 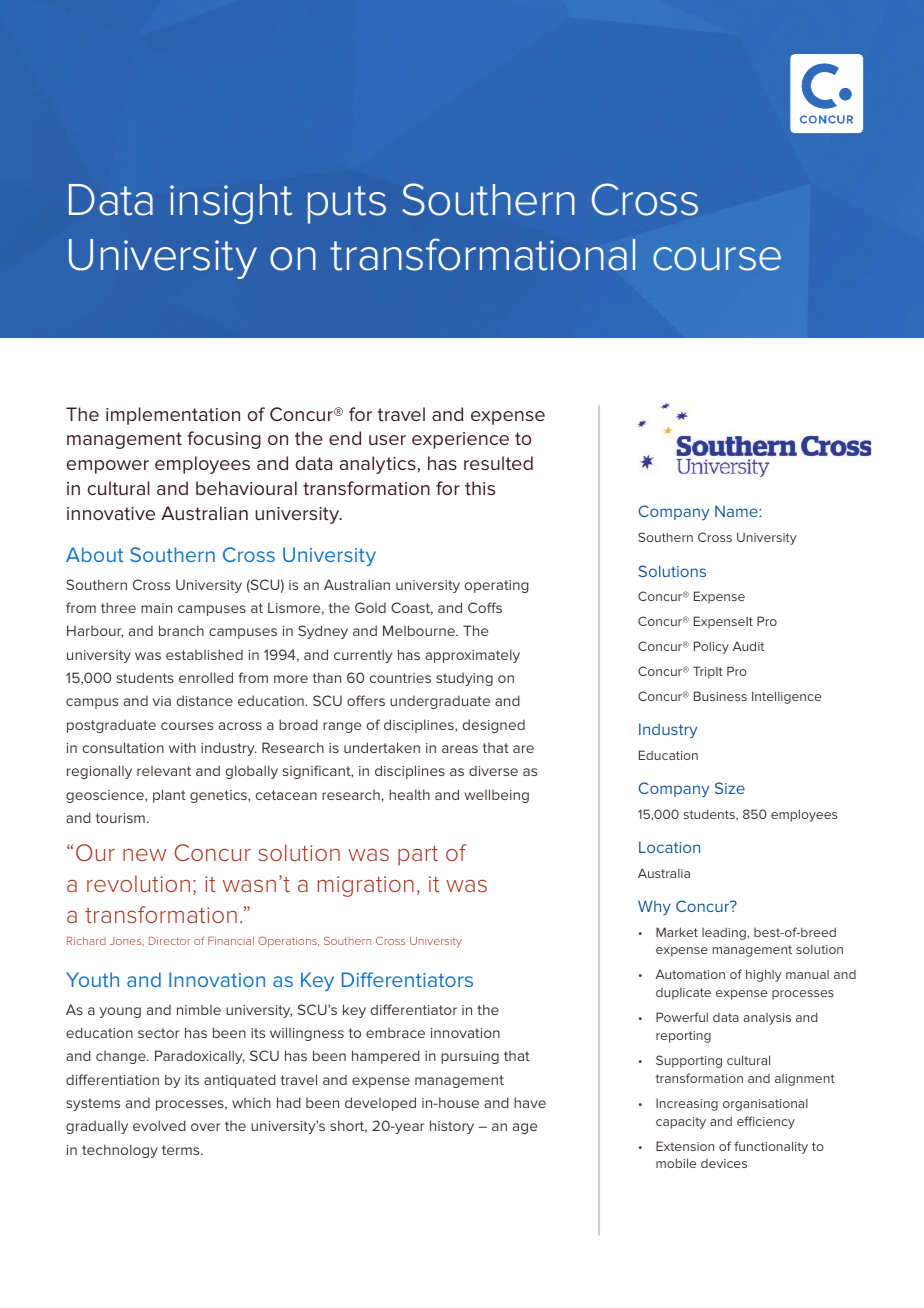 What do you see at coordinates (737, 511) in the image?
I see `Name` at bounding box center [737, 511].
